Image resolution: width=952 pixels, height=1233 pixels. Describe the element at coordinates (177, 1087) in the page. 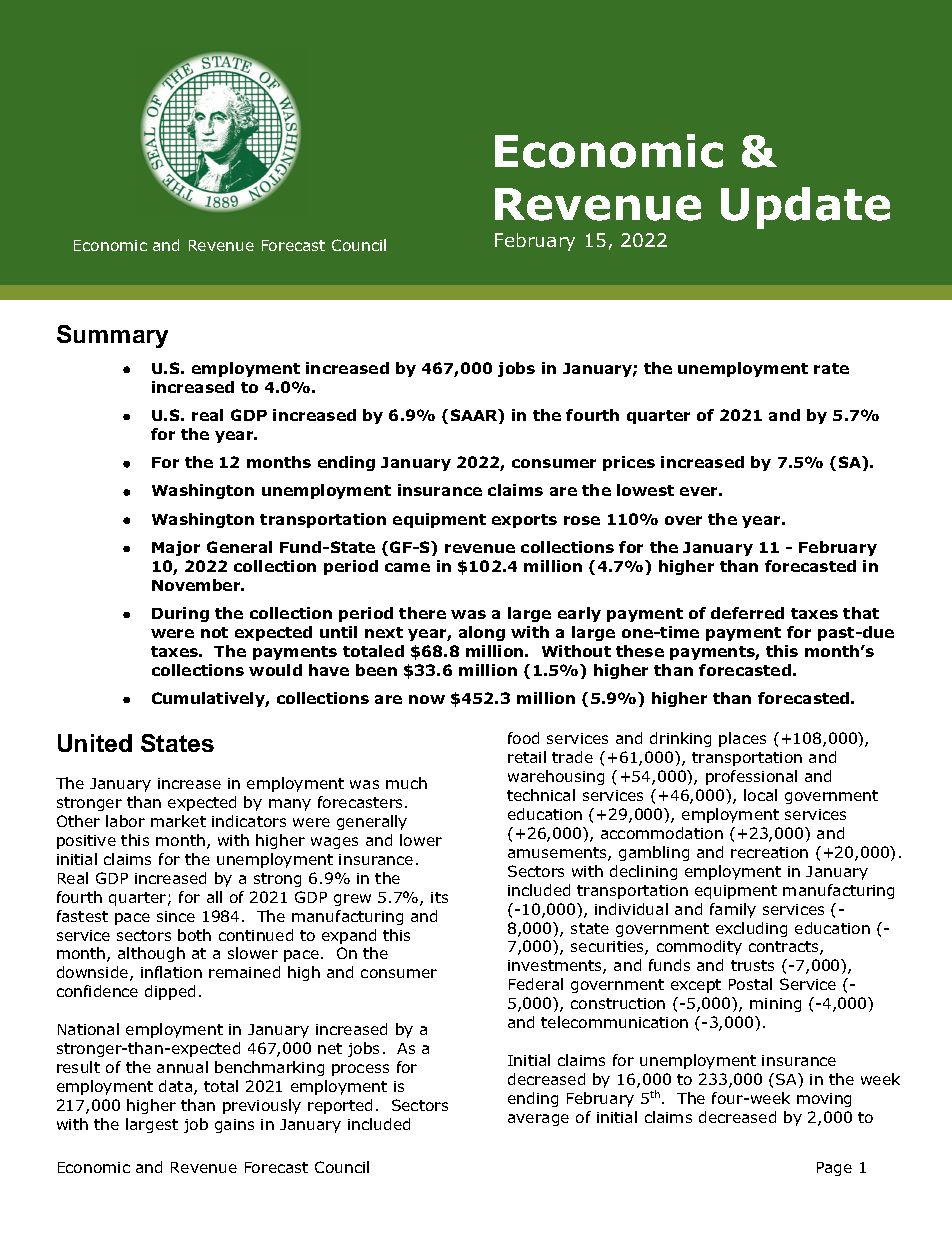

I see `data` at that location.
